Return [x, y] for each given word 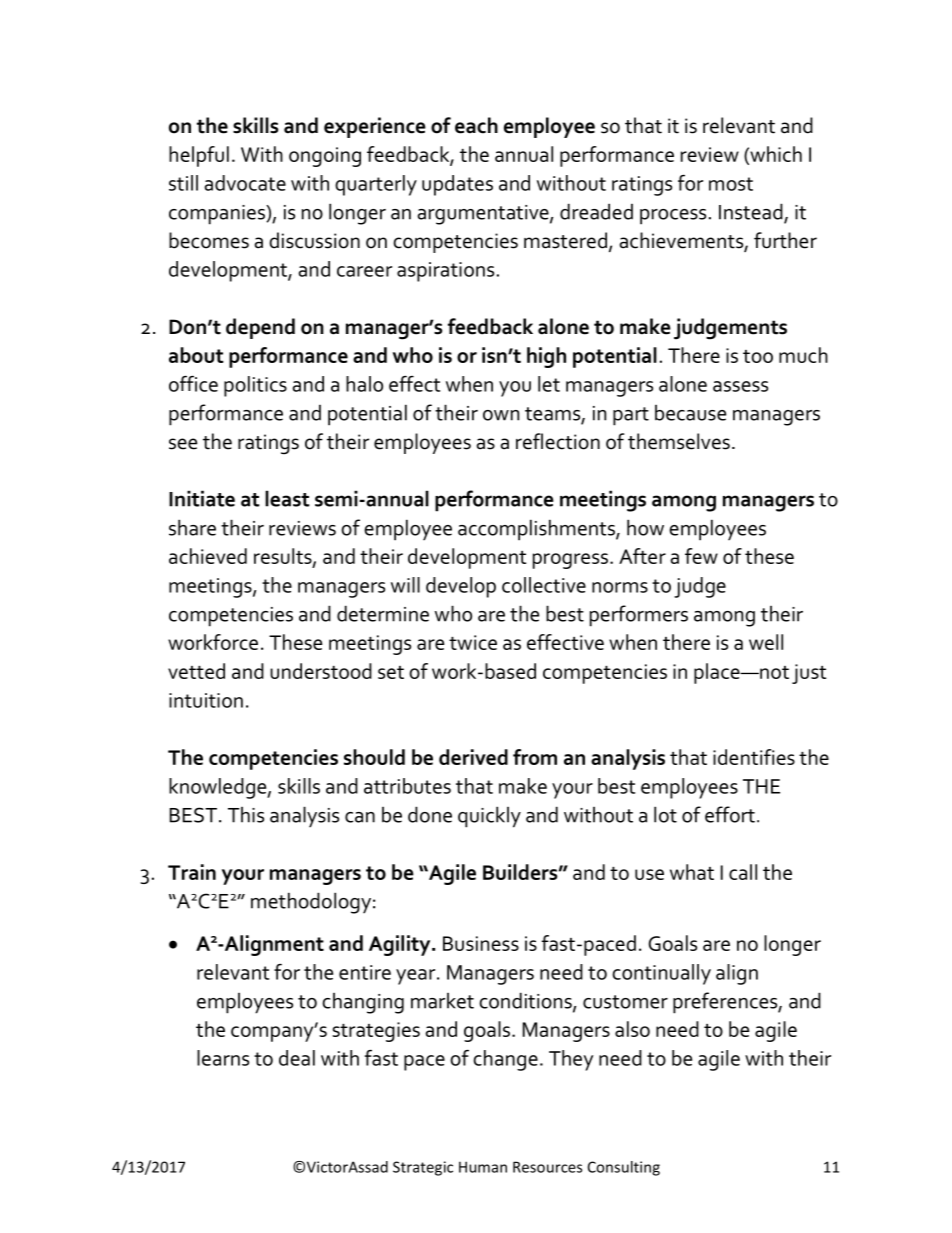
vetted [196, 671]
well [766, 642]
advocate [245, 183]
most [731, 184]
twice [473, 642]
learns [223, 1058]
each [476, 125]
